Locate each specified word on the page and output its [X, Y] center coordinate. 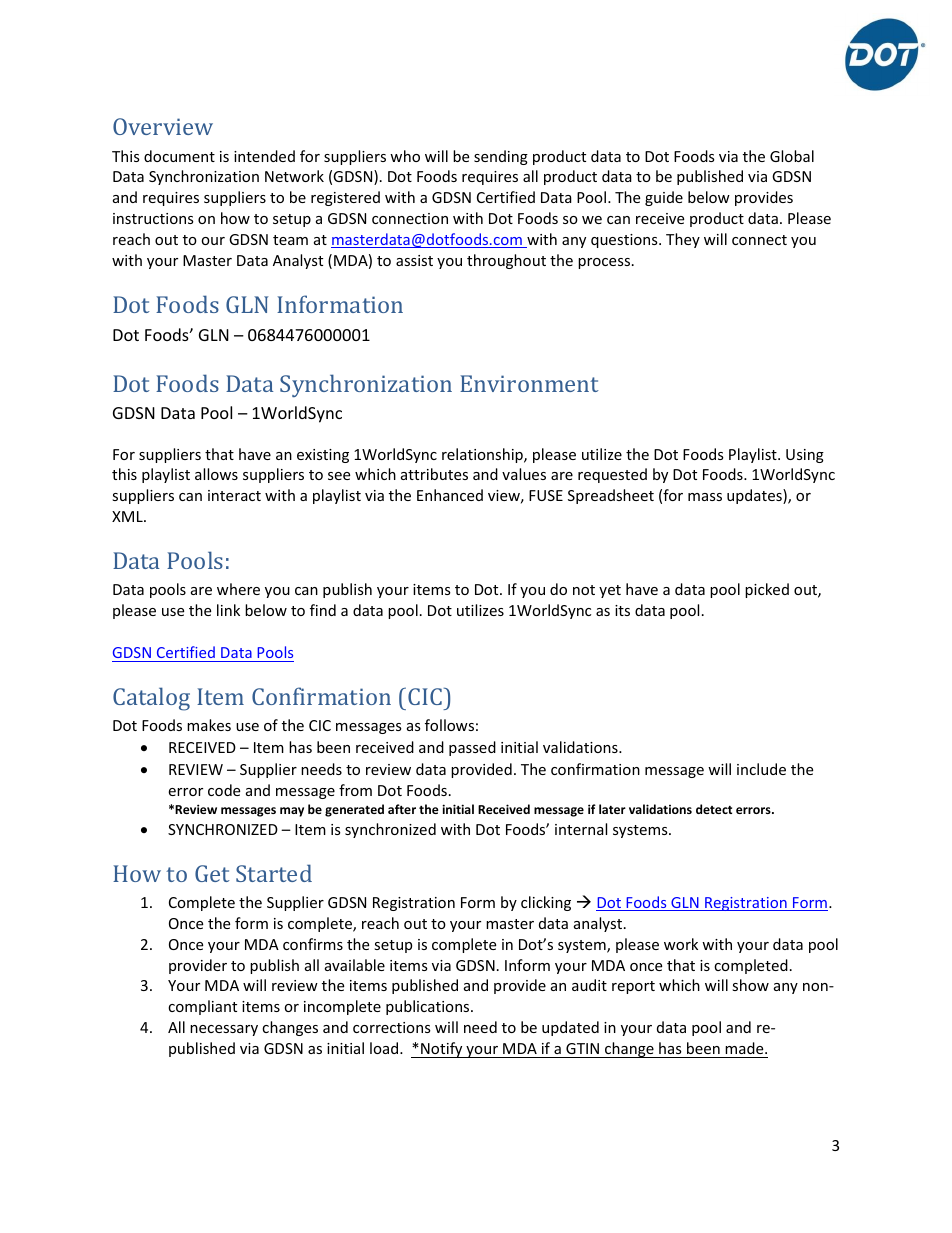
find [323, 610]
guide [664, 198]
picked [767, 590]
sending [501, 157]
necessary [224, 1030]
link [228, 610]
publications [429, 1007]
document [179, 156]
